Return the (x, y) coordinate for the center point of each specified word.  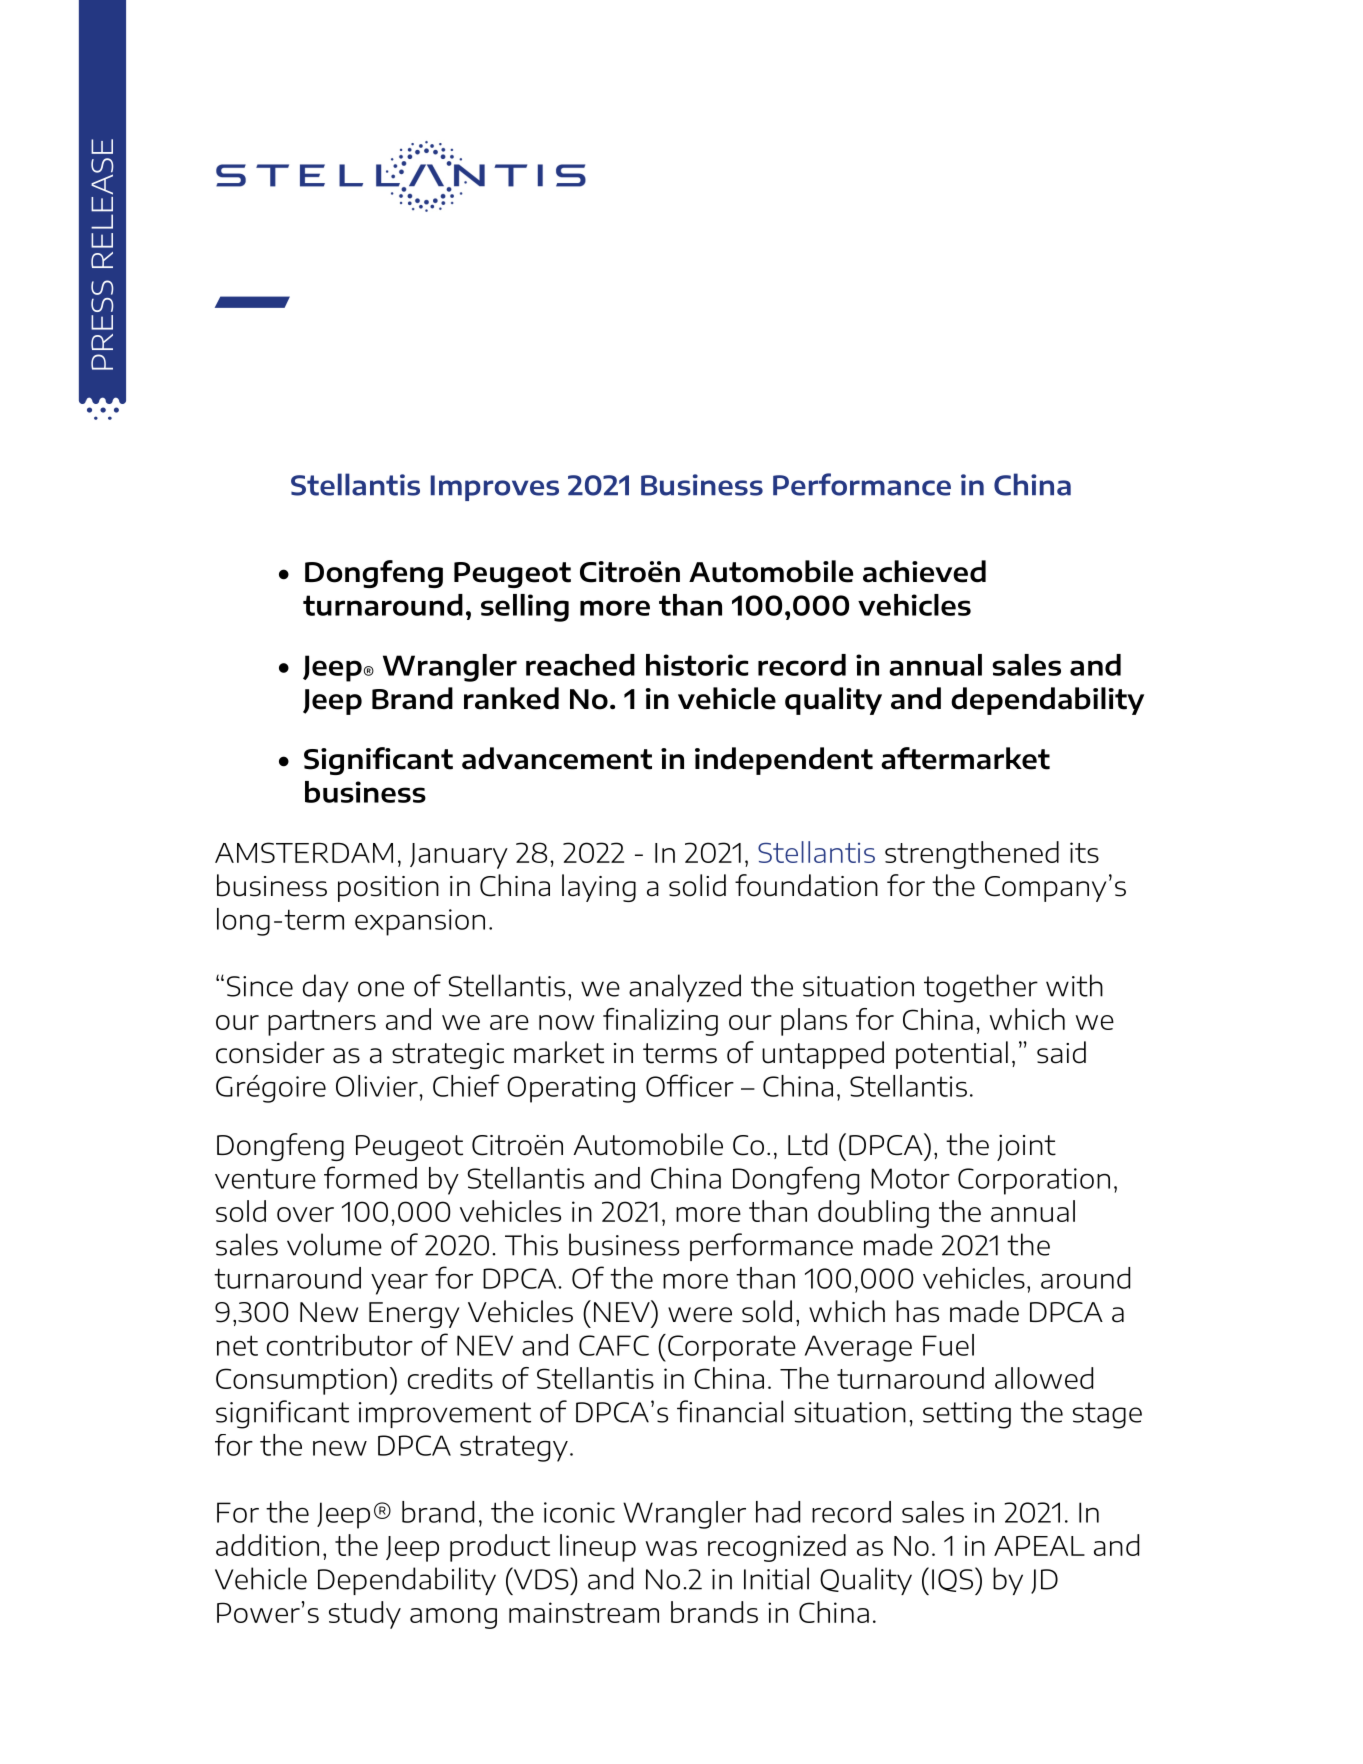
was (671, 1548)
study (365, 1615)
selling (525, 608)
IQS (952, 1580)
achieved (924, 571)
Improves (495, 488)
